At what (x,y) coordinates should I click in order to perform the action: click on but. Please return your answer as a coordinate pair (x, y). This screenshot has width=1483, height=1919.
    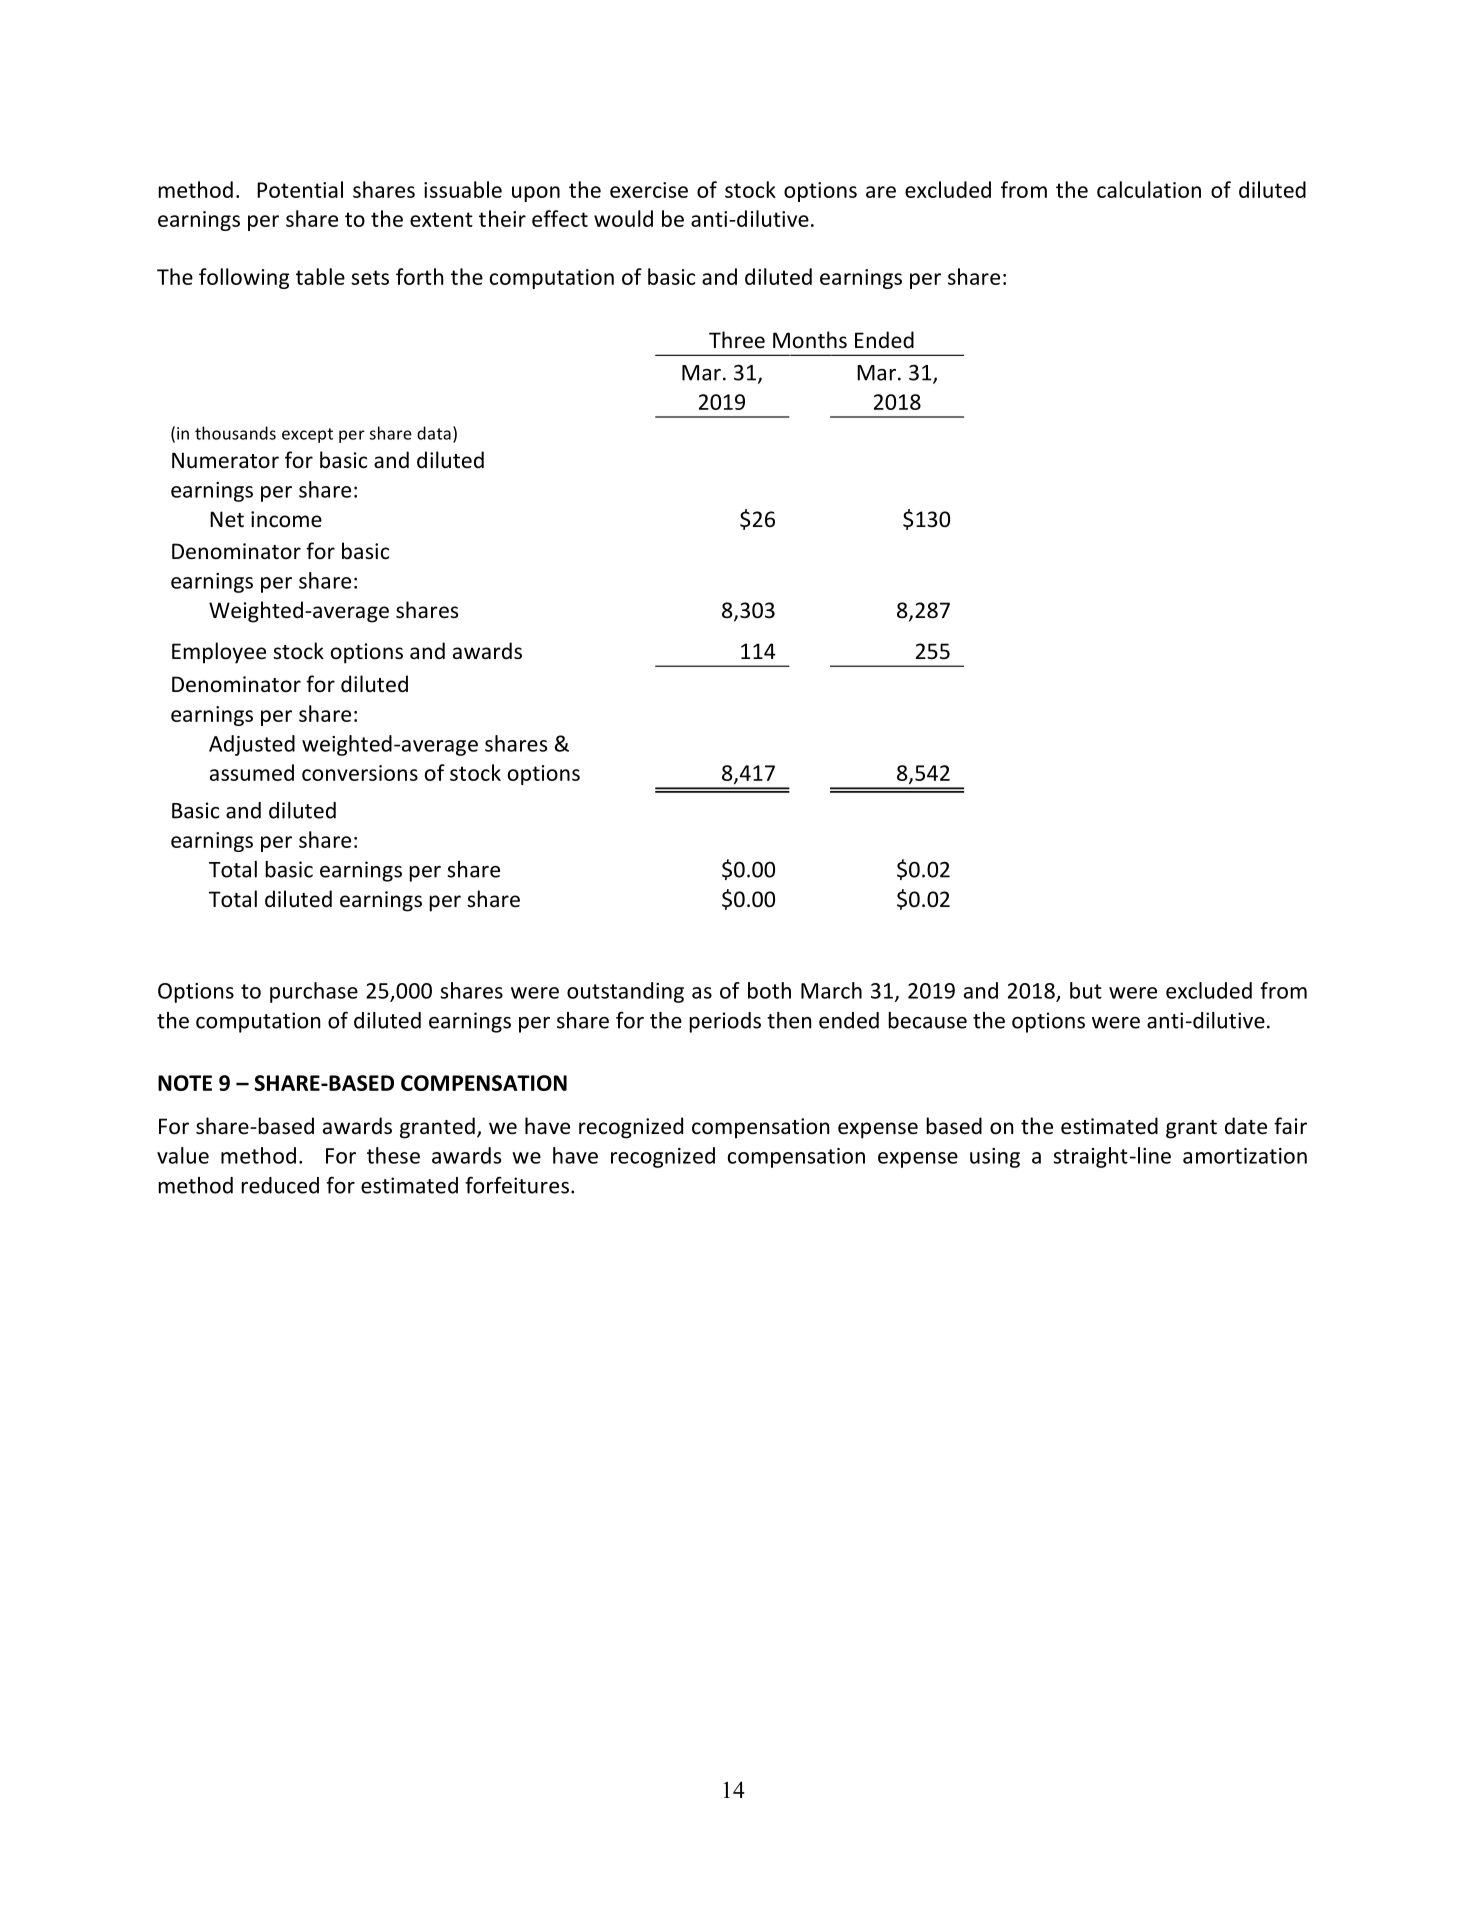
    Looking at the image, I should click on (1086, 990).
